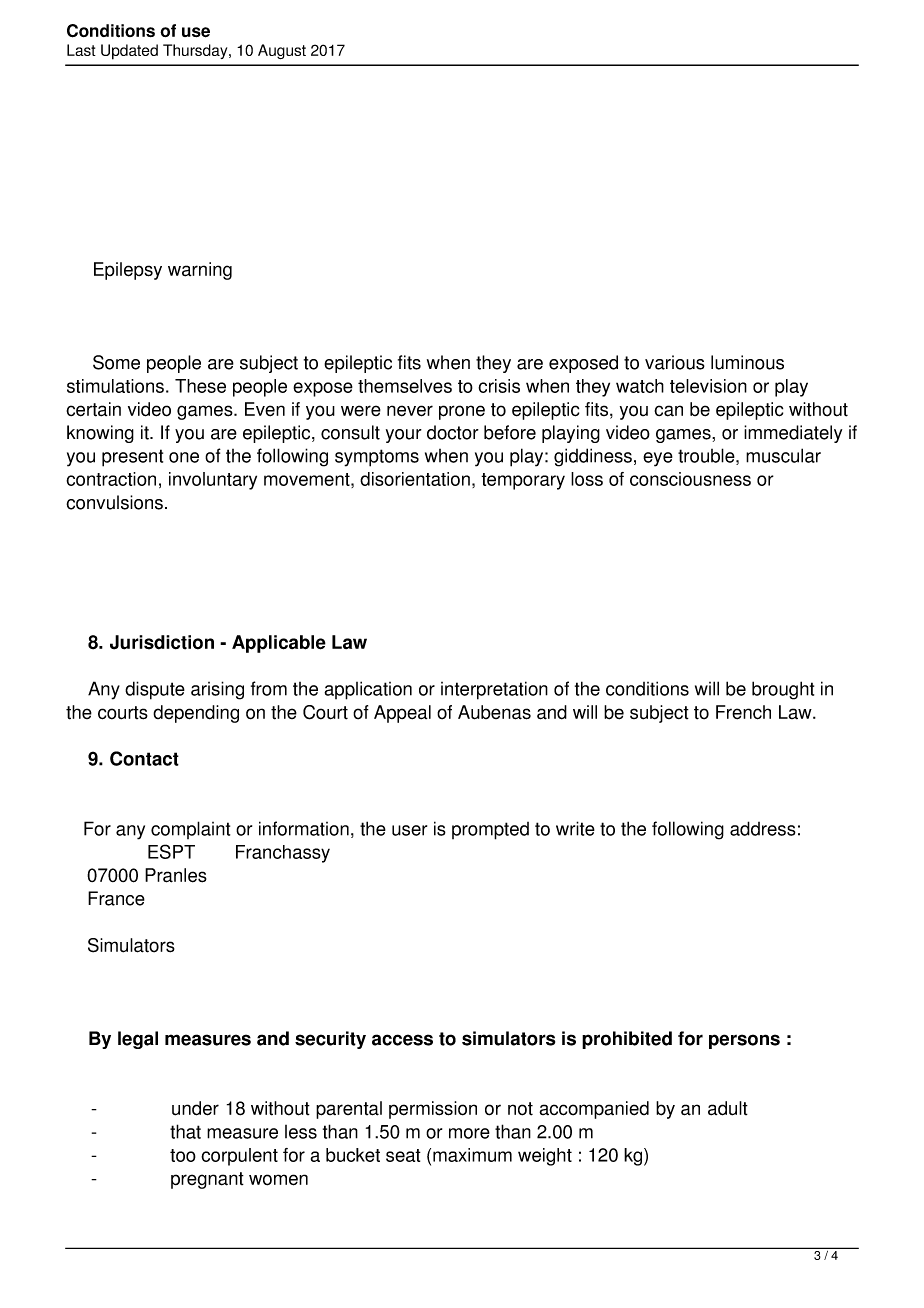  Describe the element at coordinates (747, 362) in the page. I see `luminous` at that location.
